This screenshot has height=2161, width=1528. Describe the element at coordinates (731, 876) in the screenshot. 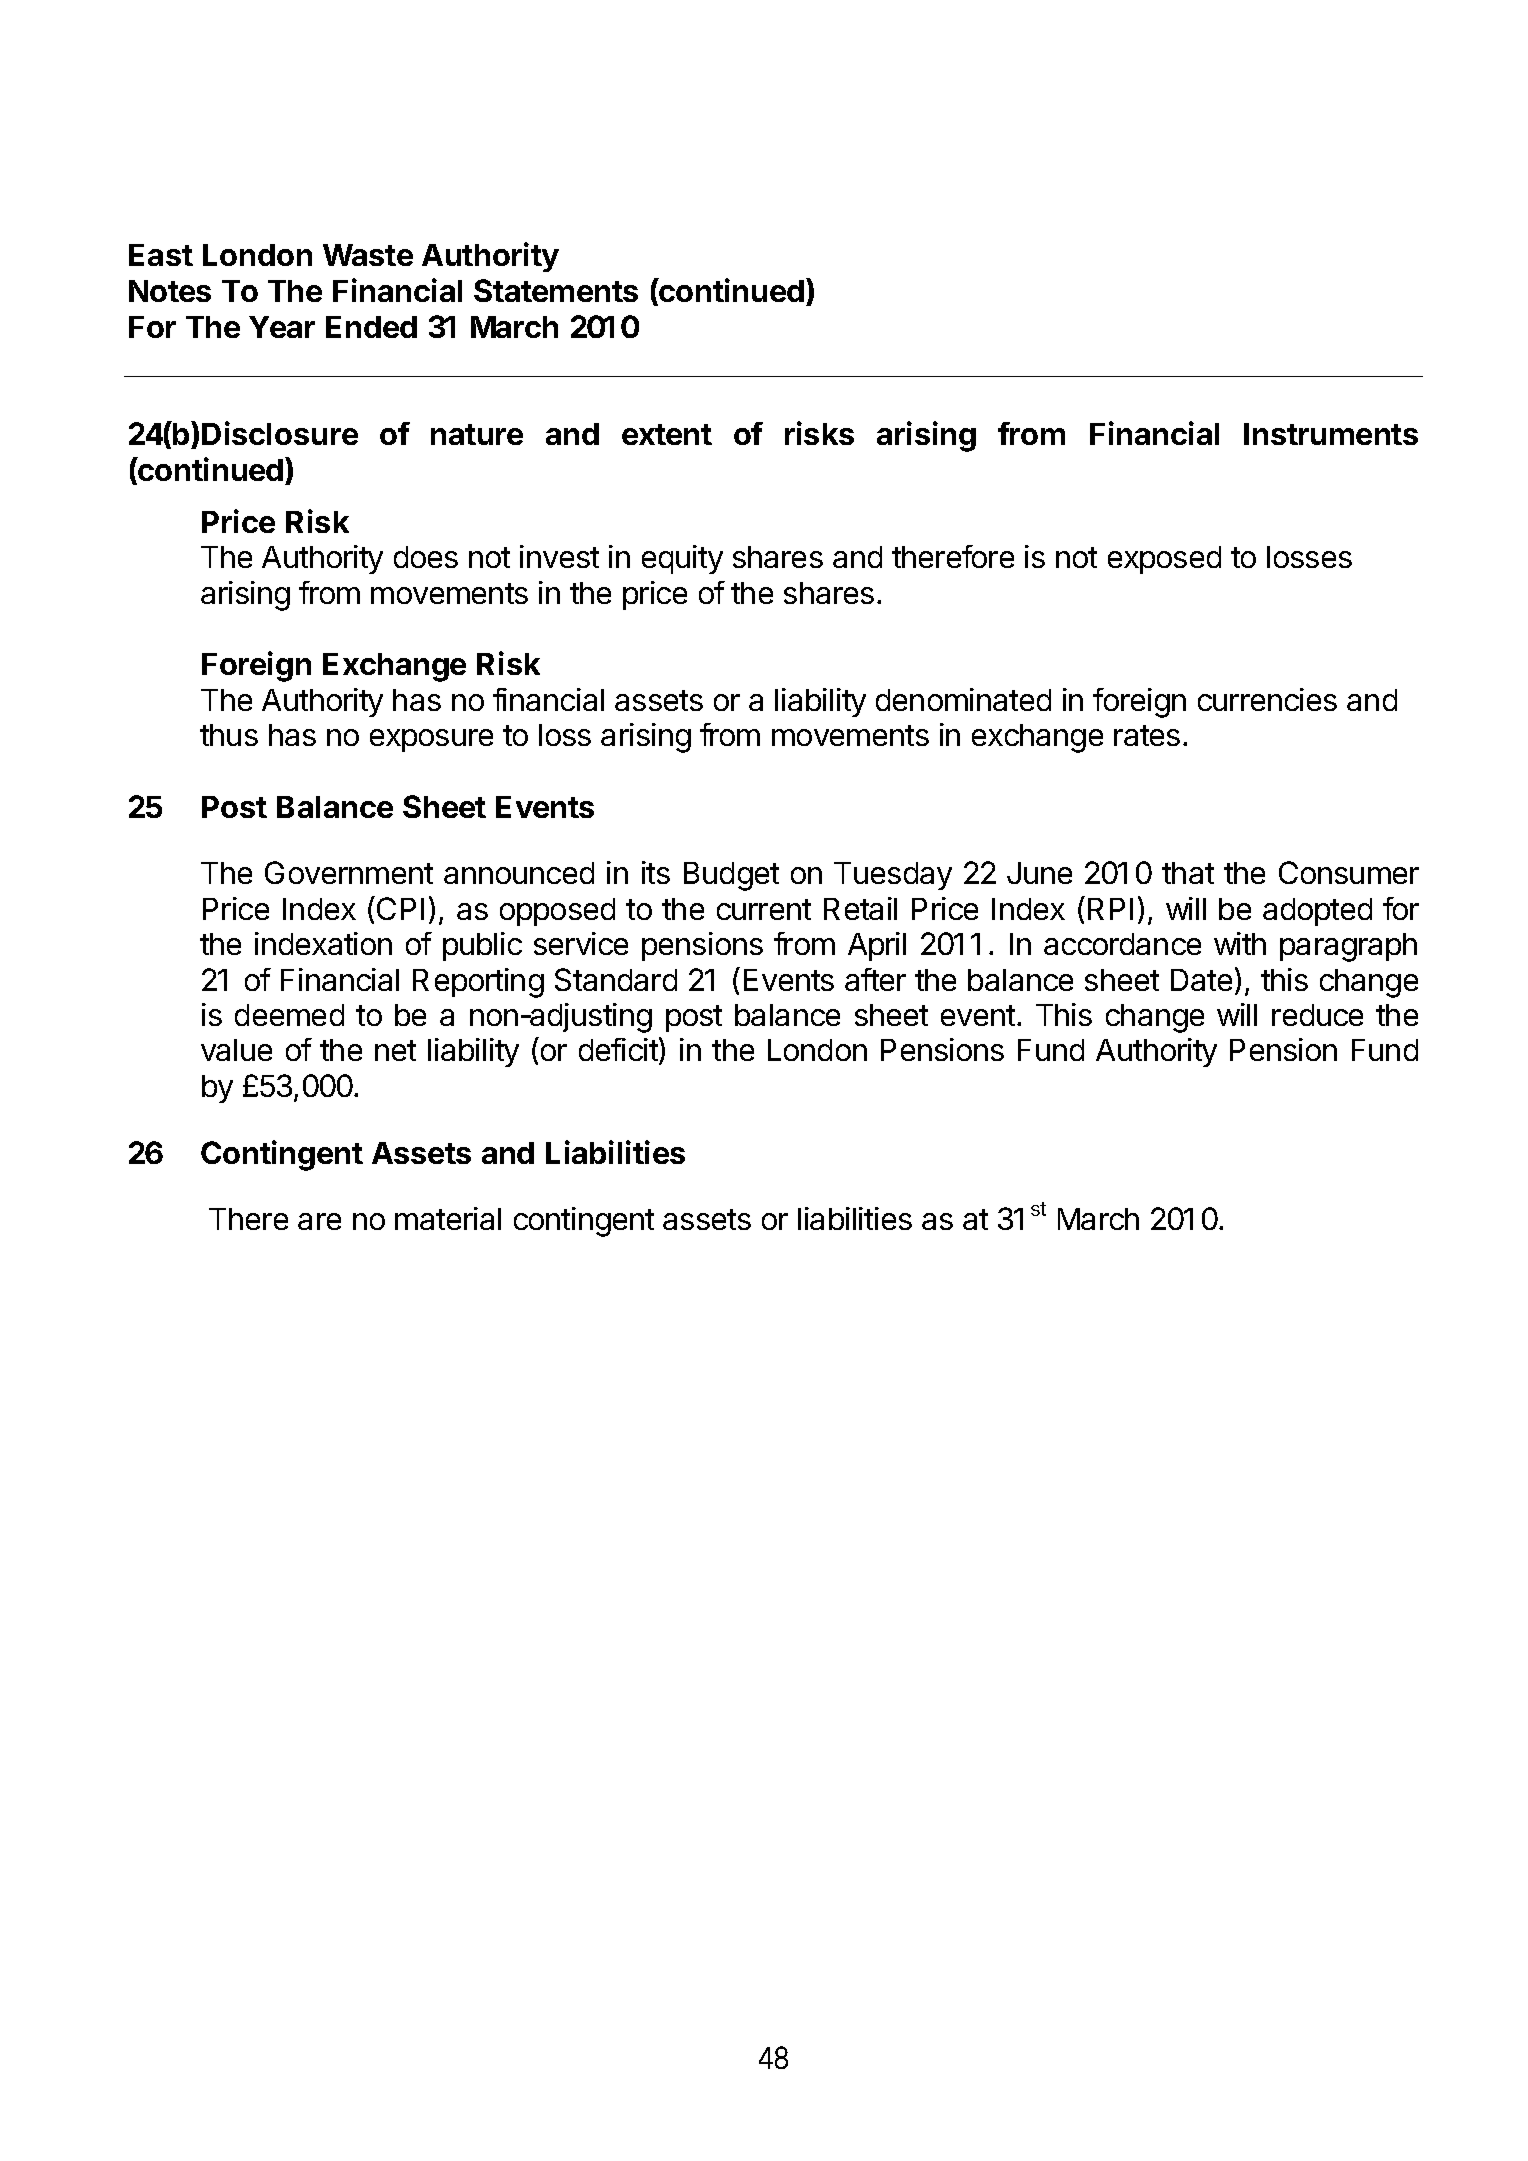

I see `Budget` at that location.
